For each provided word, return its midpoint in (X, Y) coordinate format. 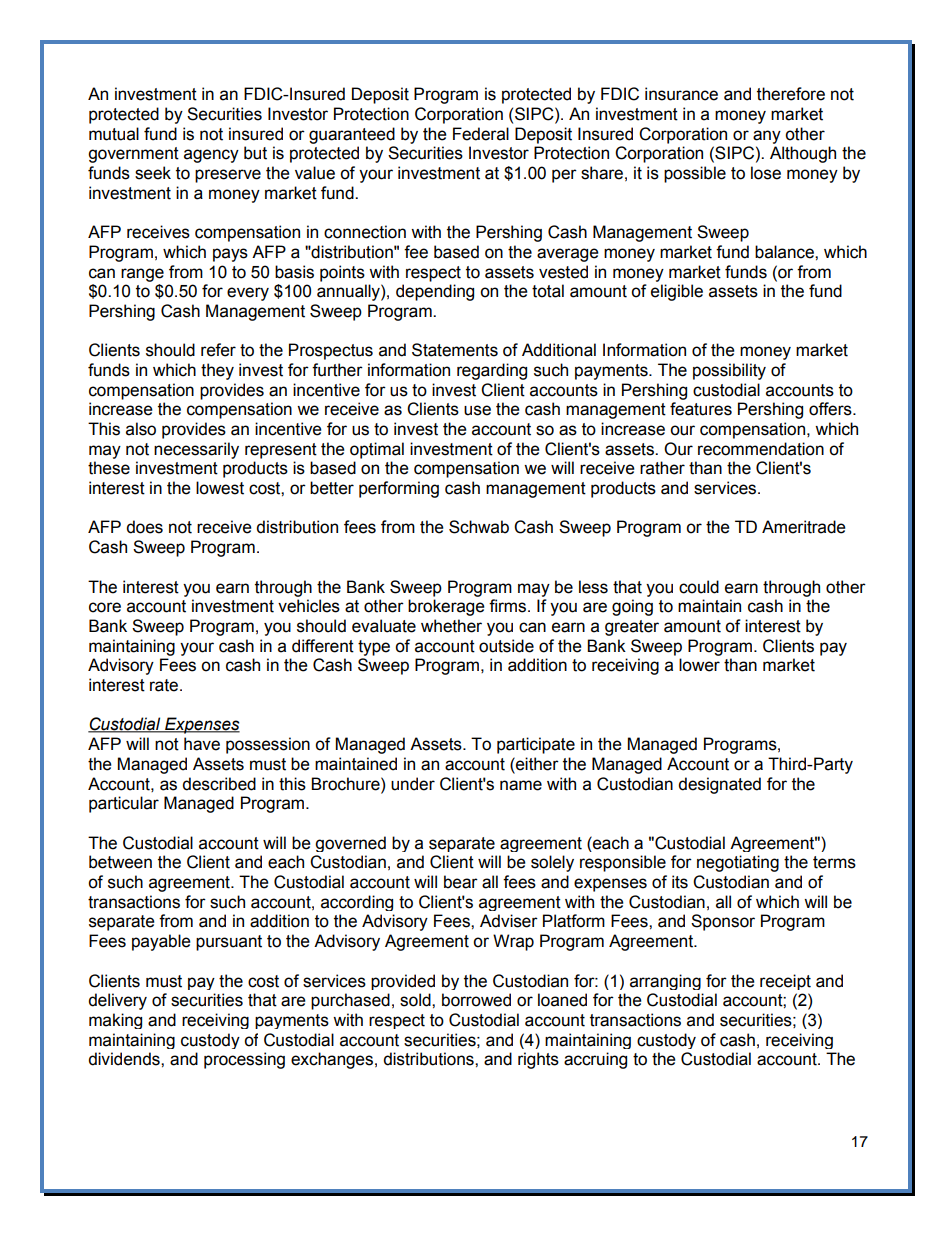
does (144, 527)
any (767, 137)
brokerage (446, 607)
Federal (481, 134)
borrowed (476, 1000)
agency (211, 156)
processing (244, 1060)
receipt (785, 982)
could (699, 587)
